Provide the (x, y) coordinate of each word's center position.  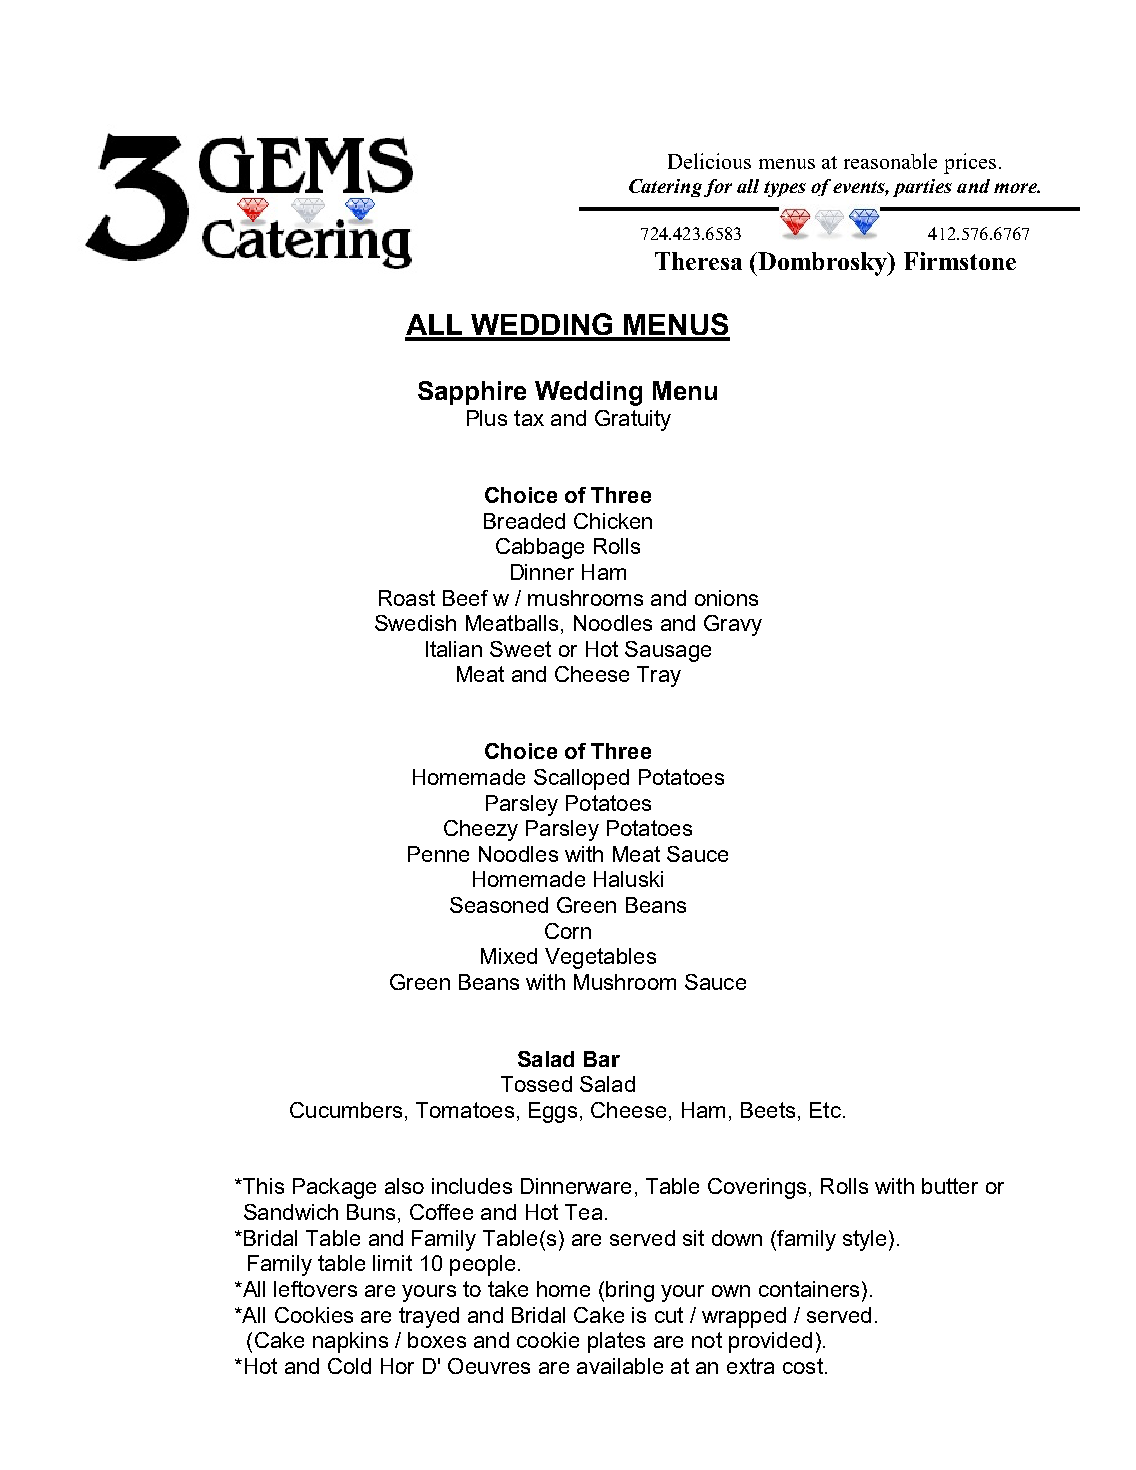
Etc (825, 1110)
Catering (665, 188)
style (864, 1240)
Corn (568, 931)
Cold (349, 1366)
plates (616, 1342)
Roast (407, 598)
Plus (487, 418)
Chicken (613, 521)
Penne (438, 854)
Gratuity (633, 420)
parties (922, 188)
